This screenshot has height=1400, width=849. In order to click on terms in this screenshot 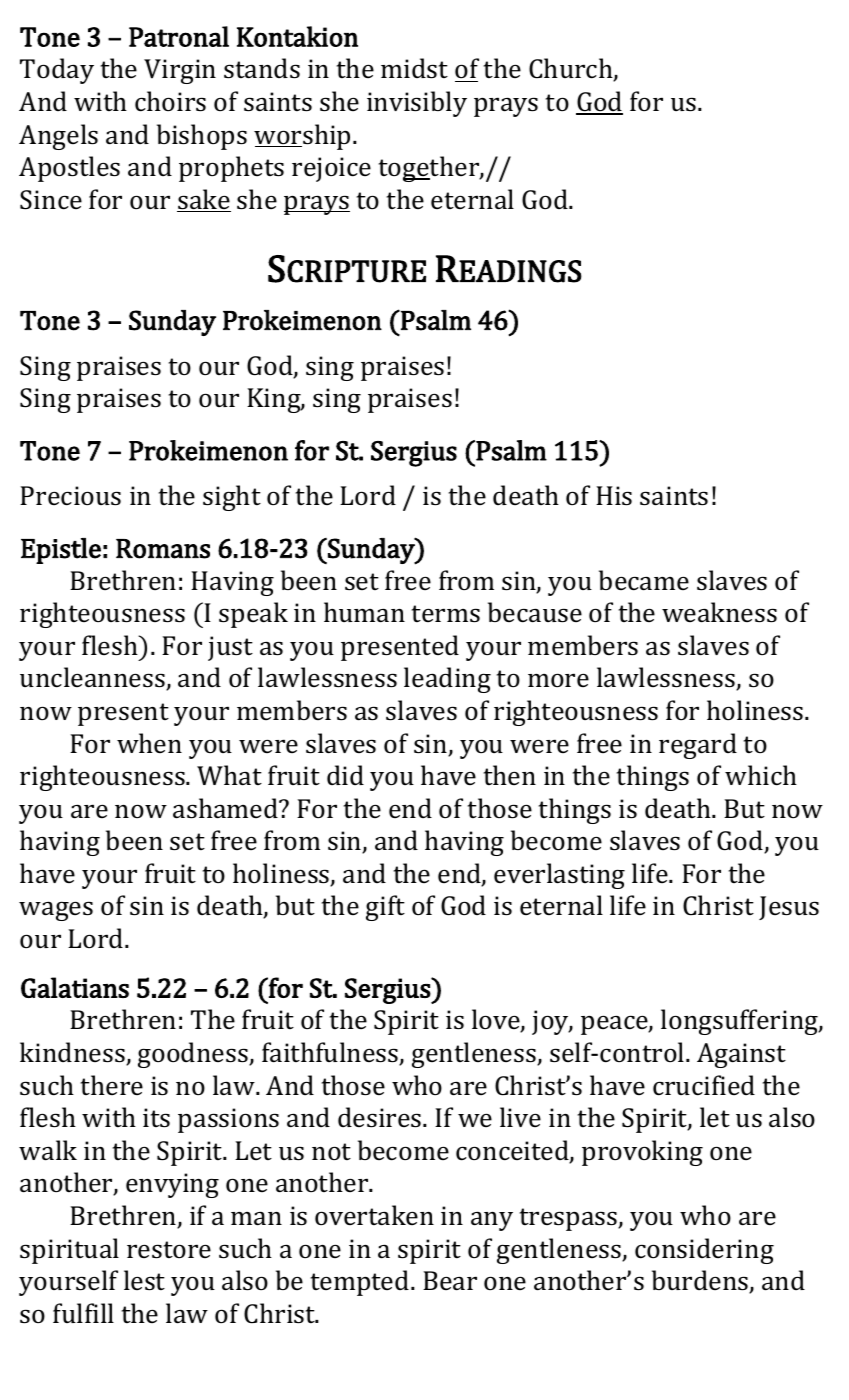, I will do `click(445, 614)`.
